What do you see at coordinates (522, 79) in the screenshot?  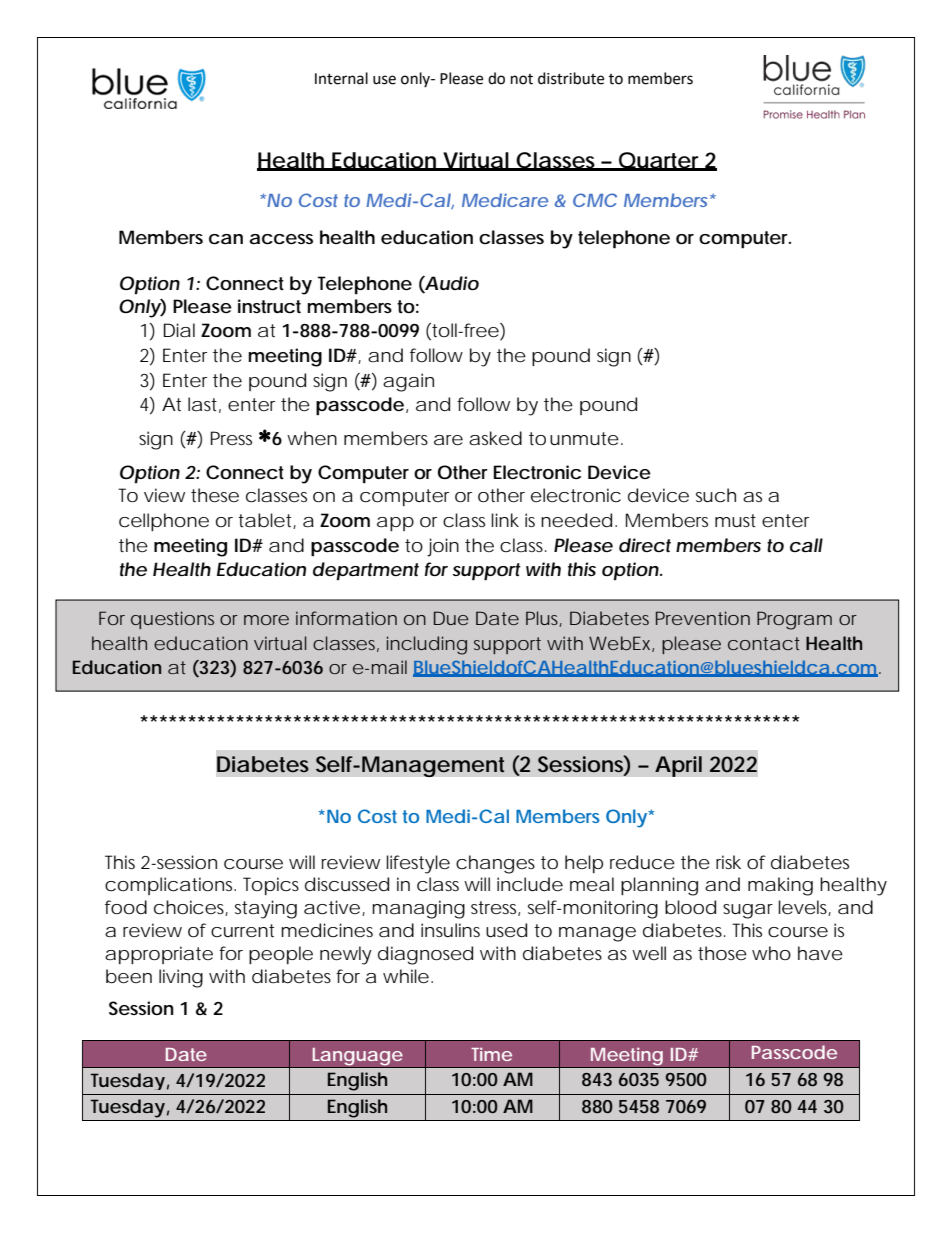 I see `not` at bounding box center [522, 79].
